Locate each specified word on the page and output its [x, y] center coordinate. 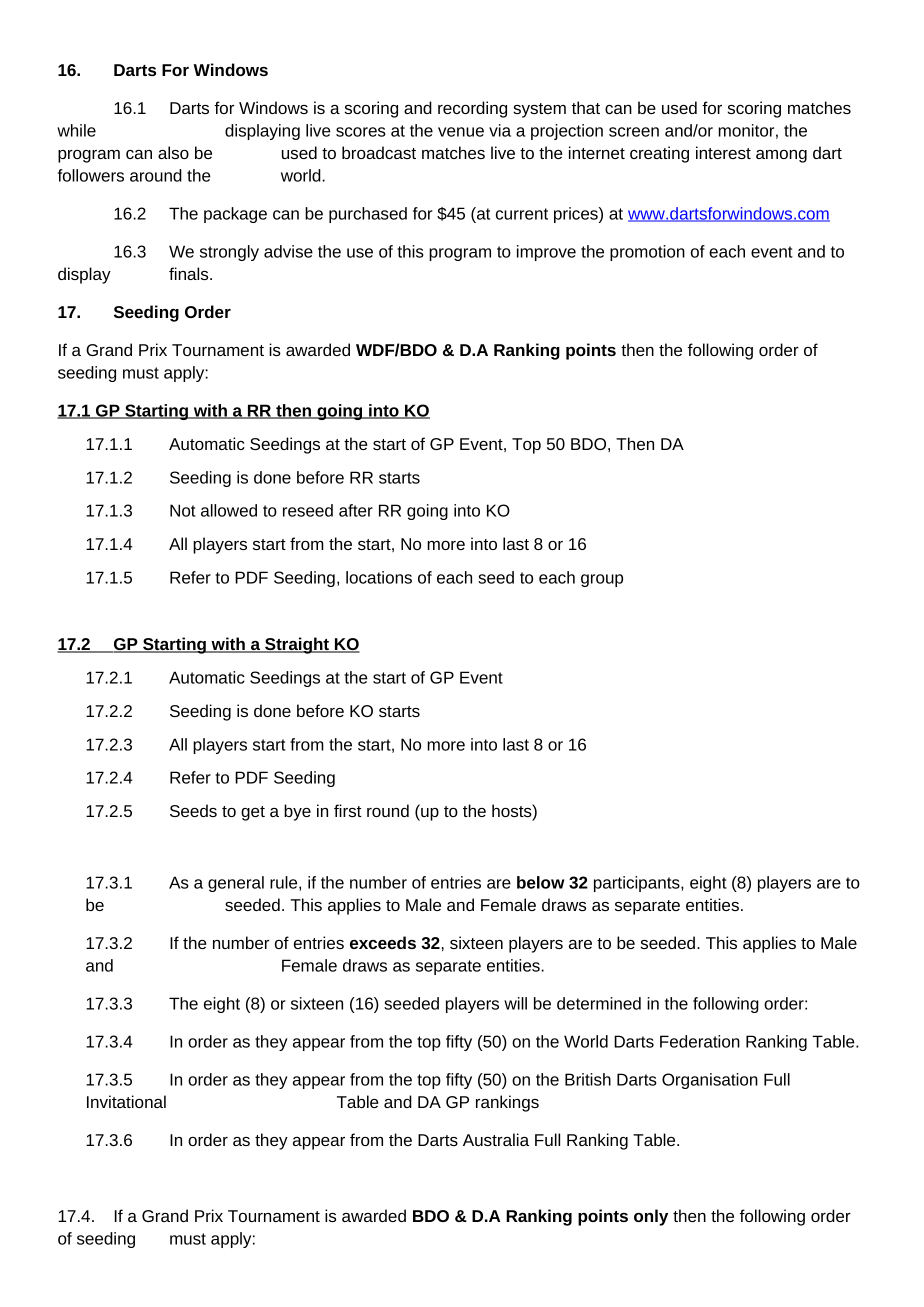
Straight [297, 645]
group [602, 580]
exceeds [383, 942]
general [236, 884]
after [356, 510]
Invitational [126, 1101]
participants [638, 884]
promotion [647, 253]
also [173, 152]
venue [461, 132]
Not [183, 510]
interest [723, 152]
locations [379, 577]
